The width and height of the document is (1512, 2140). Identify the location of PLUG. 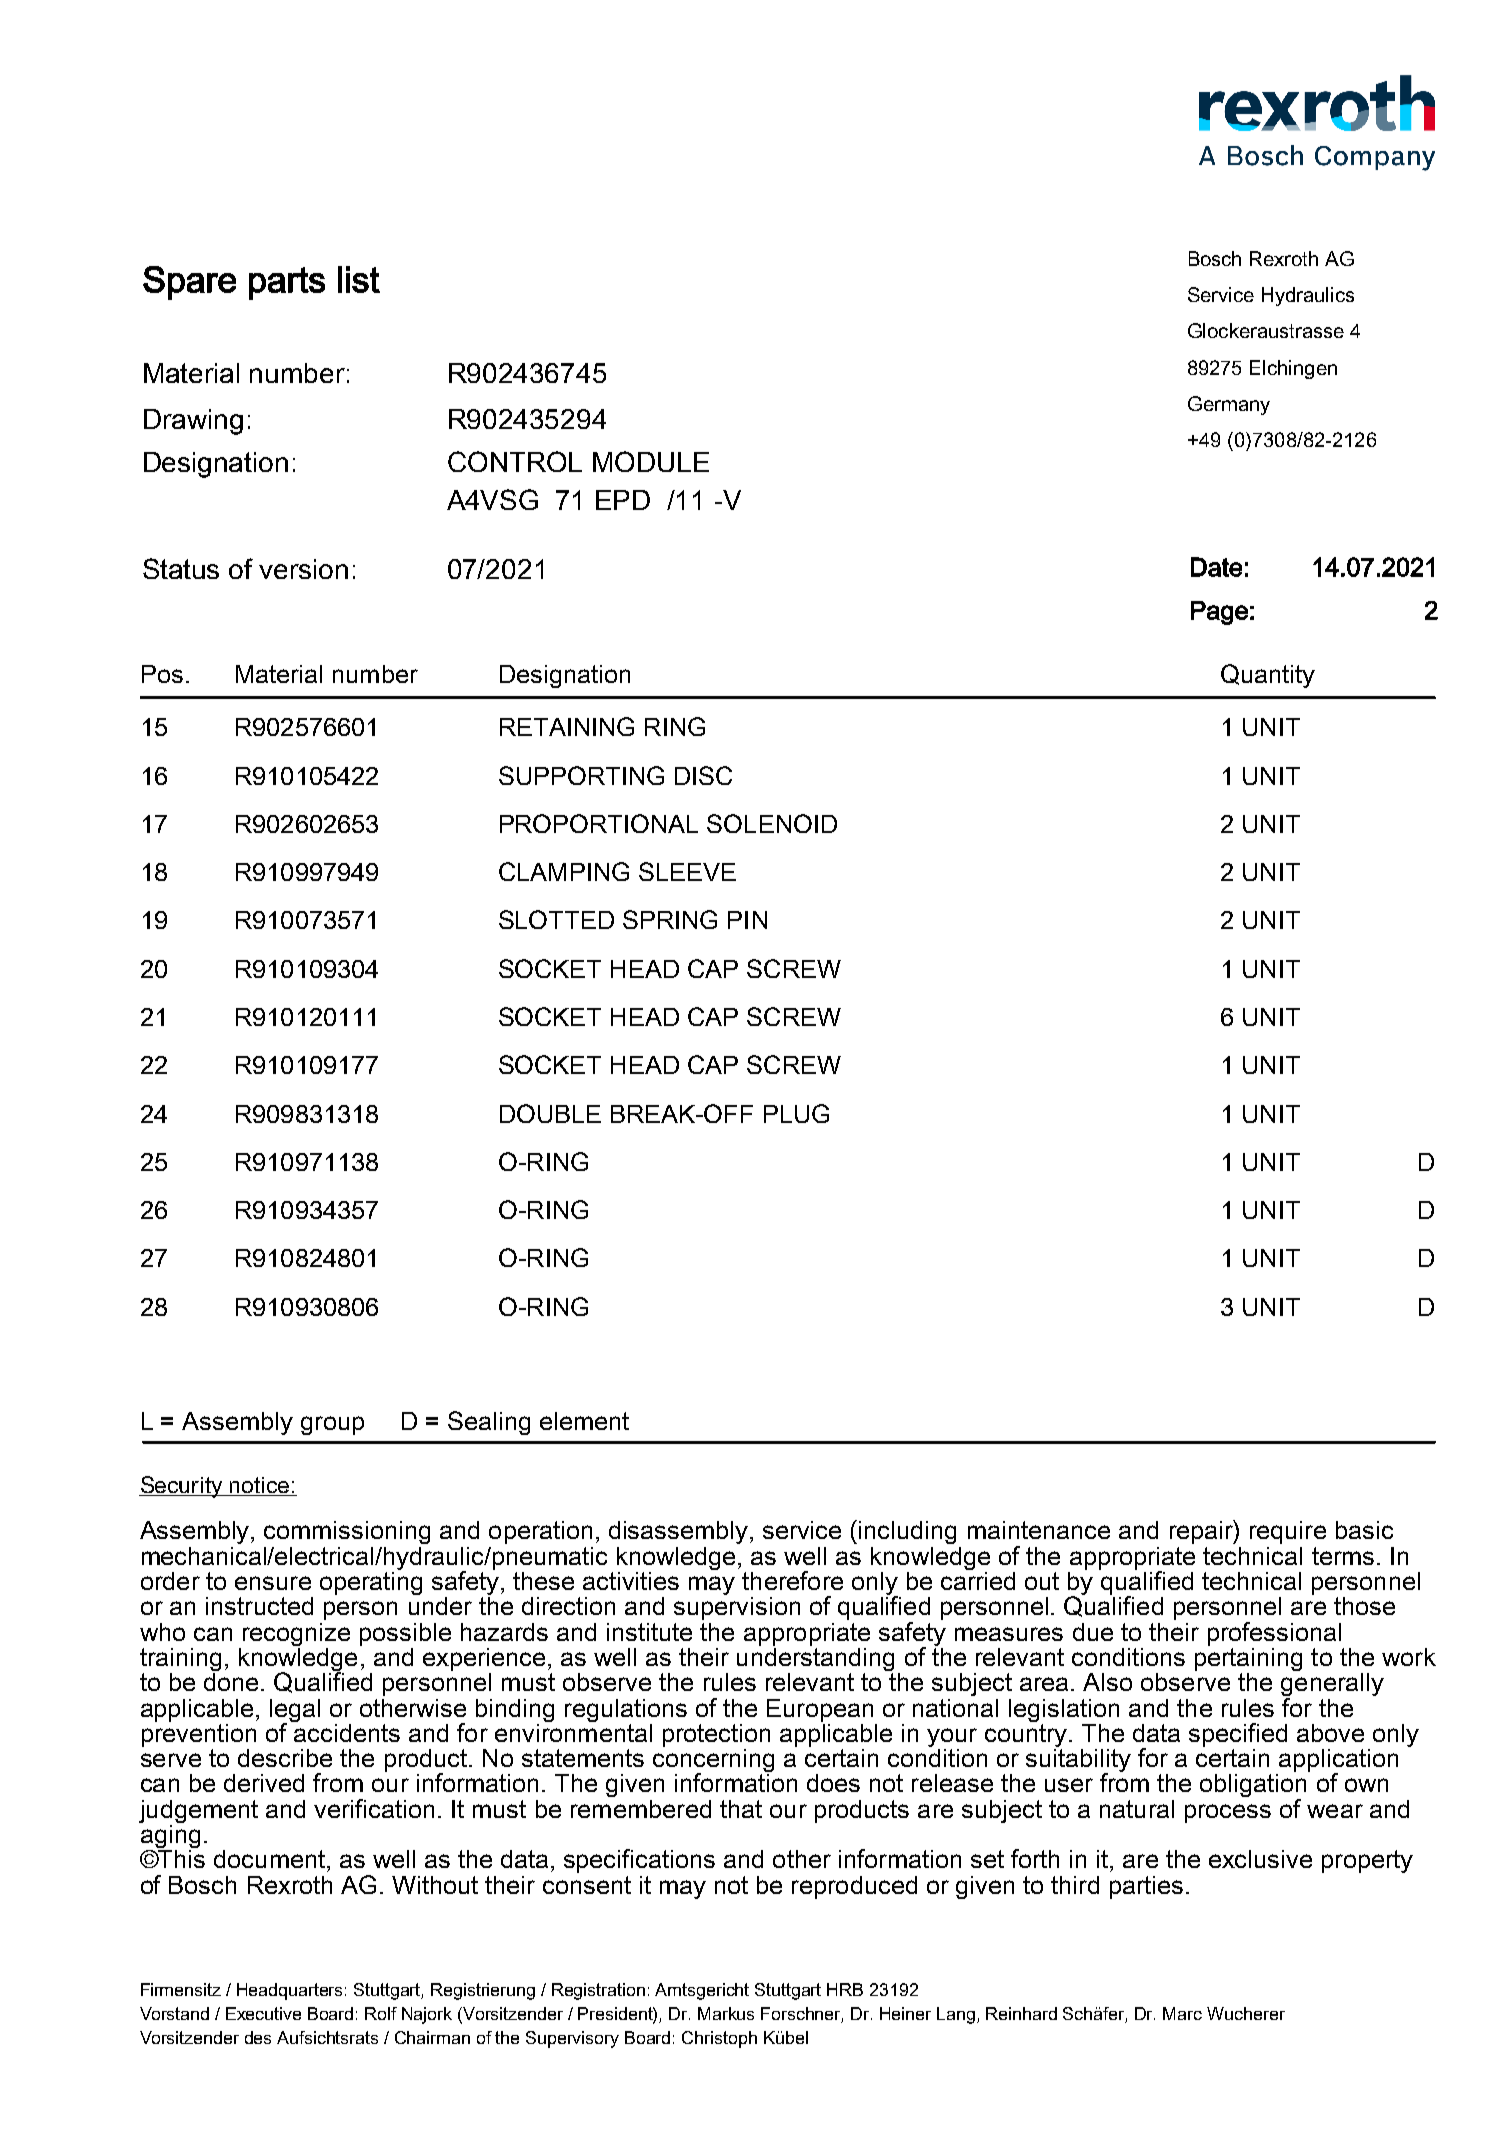
(796, 1113).
